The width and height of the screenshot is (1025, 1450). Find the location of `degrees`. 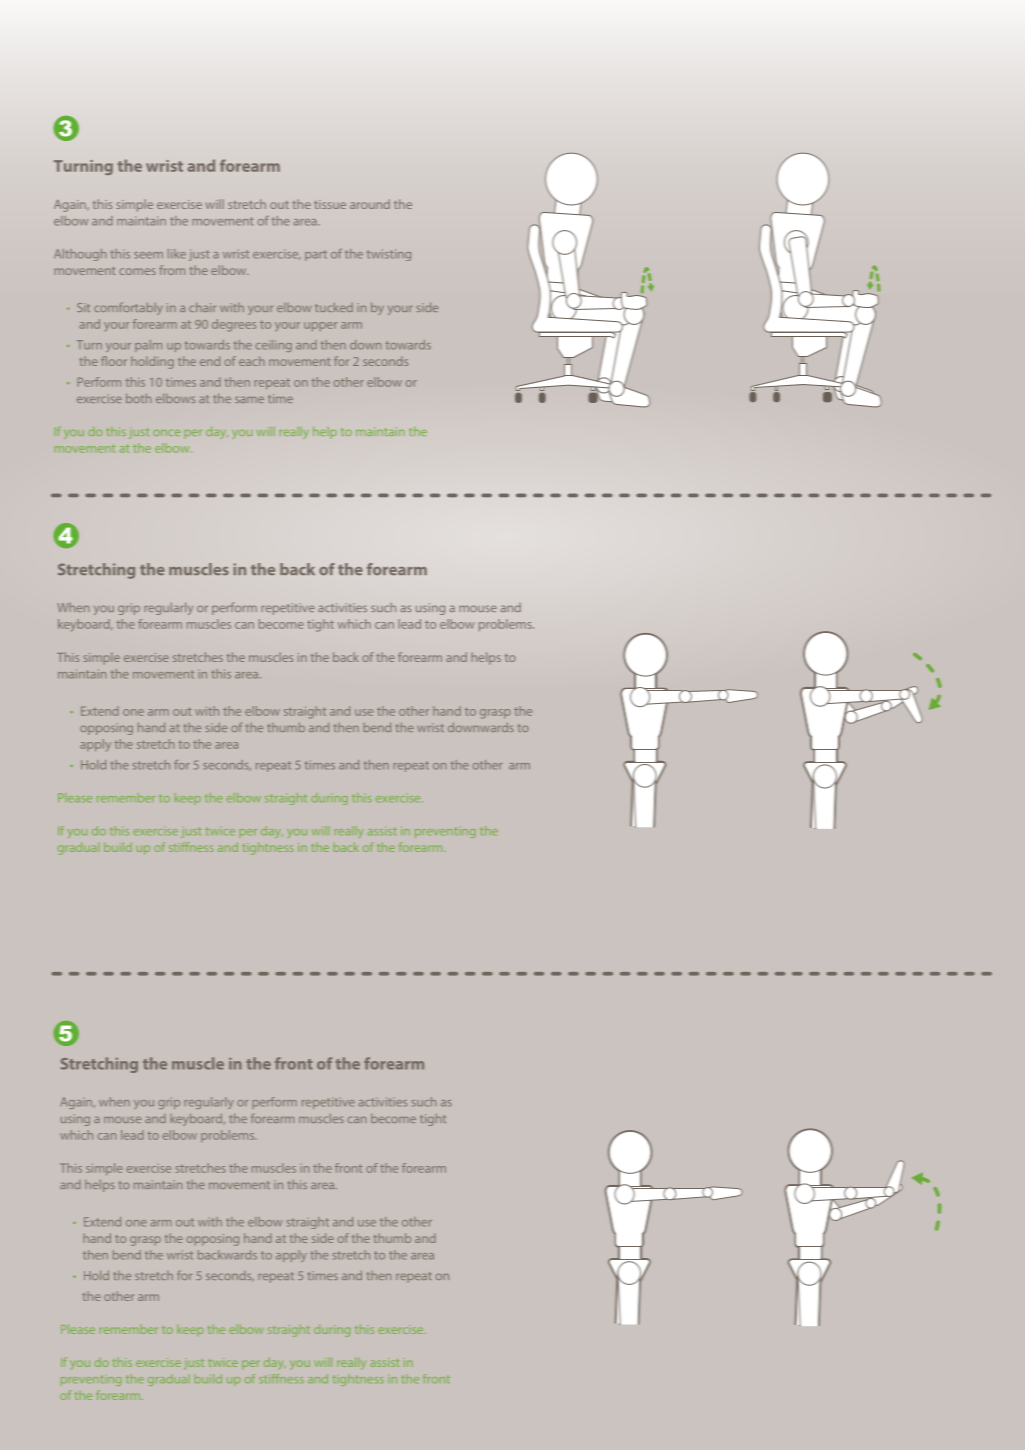

degrees is located at coordinates (234, 325).
